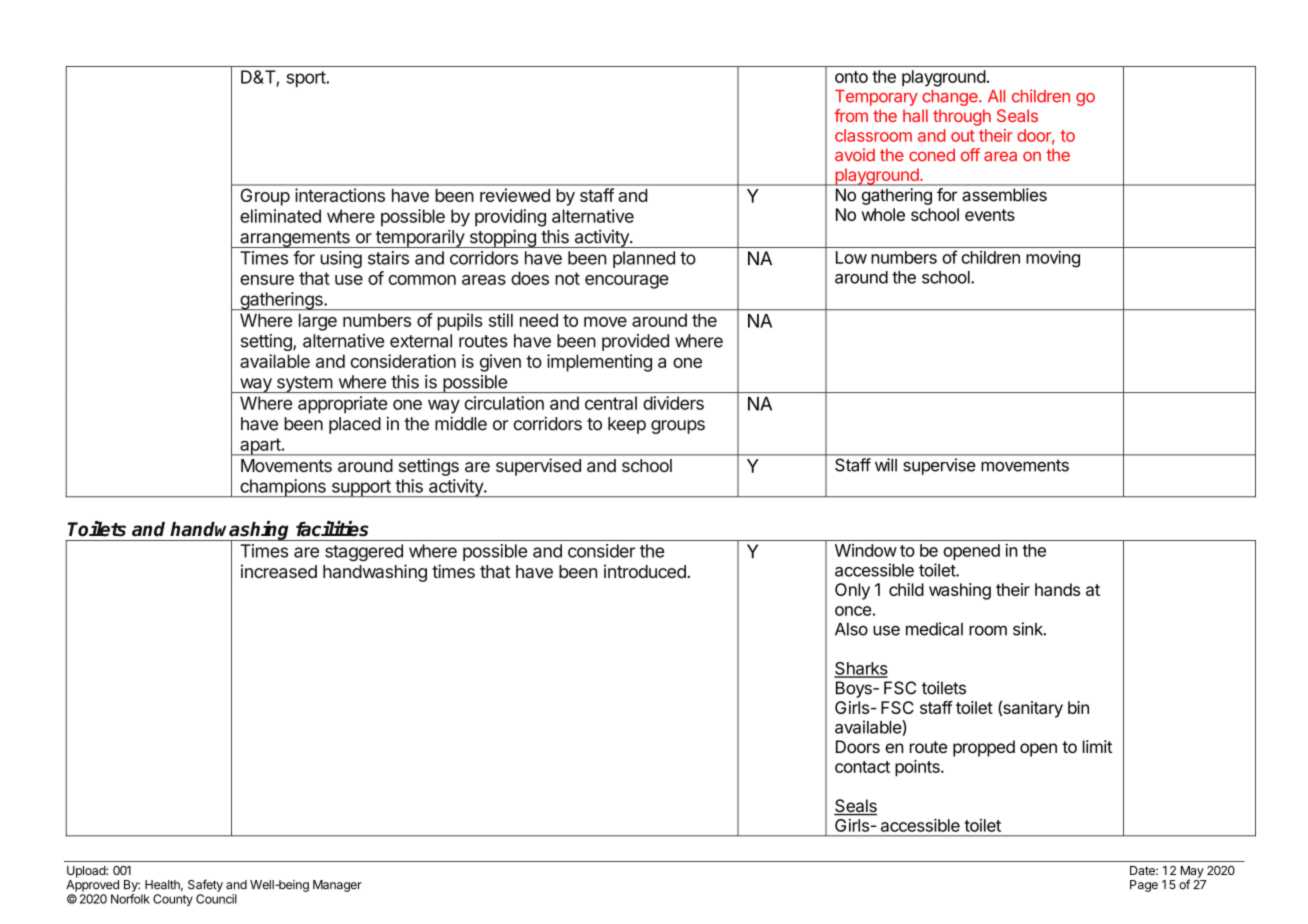  Describe the element at coordinates (861, 669) in the screenshot. I see `Sharks` at that location.
